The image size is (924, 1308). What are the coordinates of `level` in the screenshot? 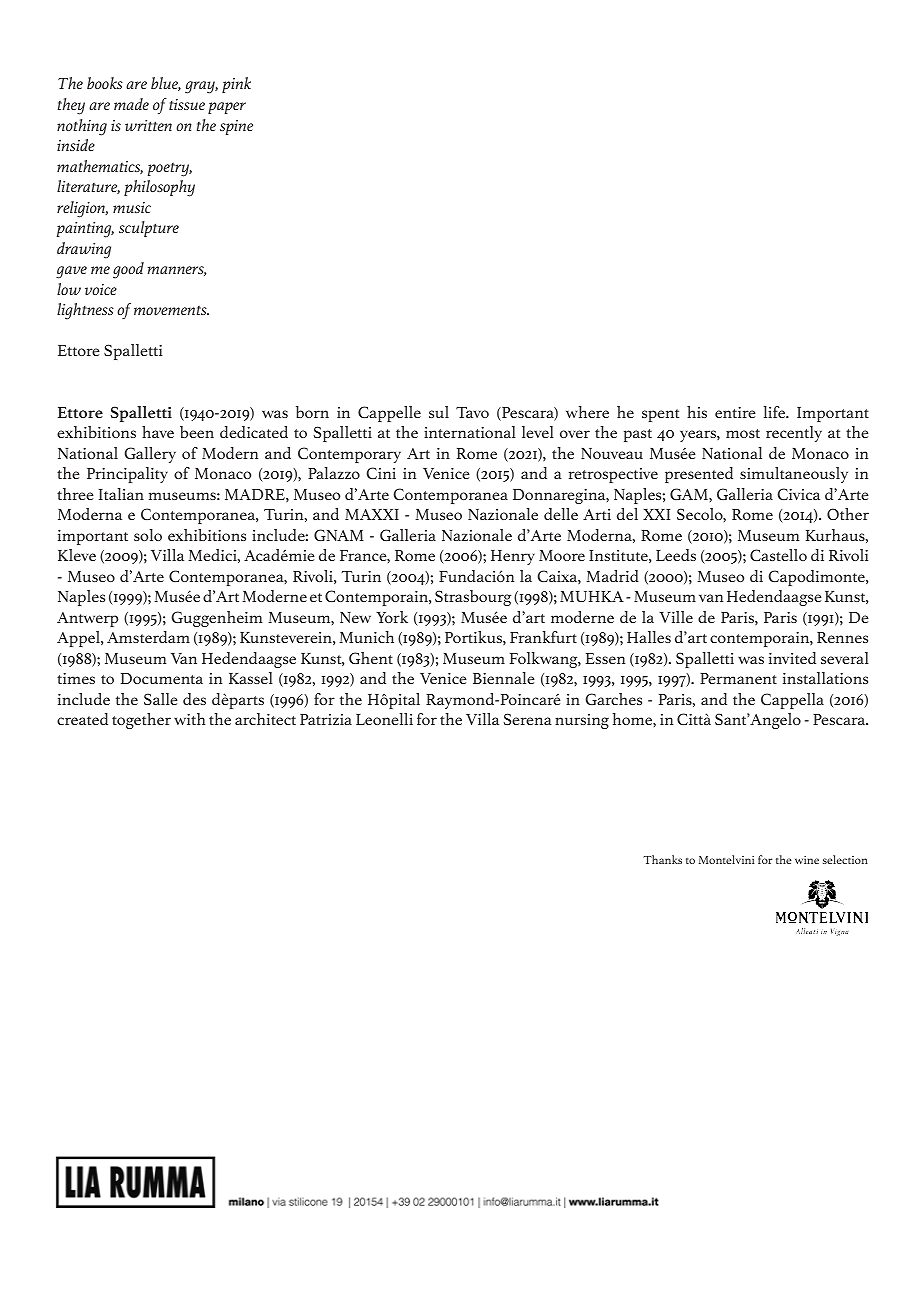 It's located at (538, 432).
